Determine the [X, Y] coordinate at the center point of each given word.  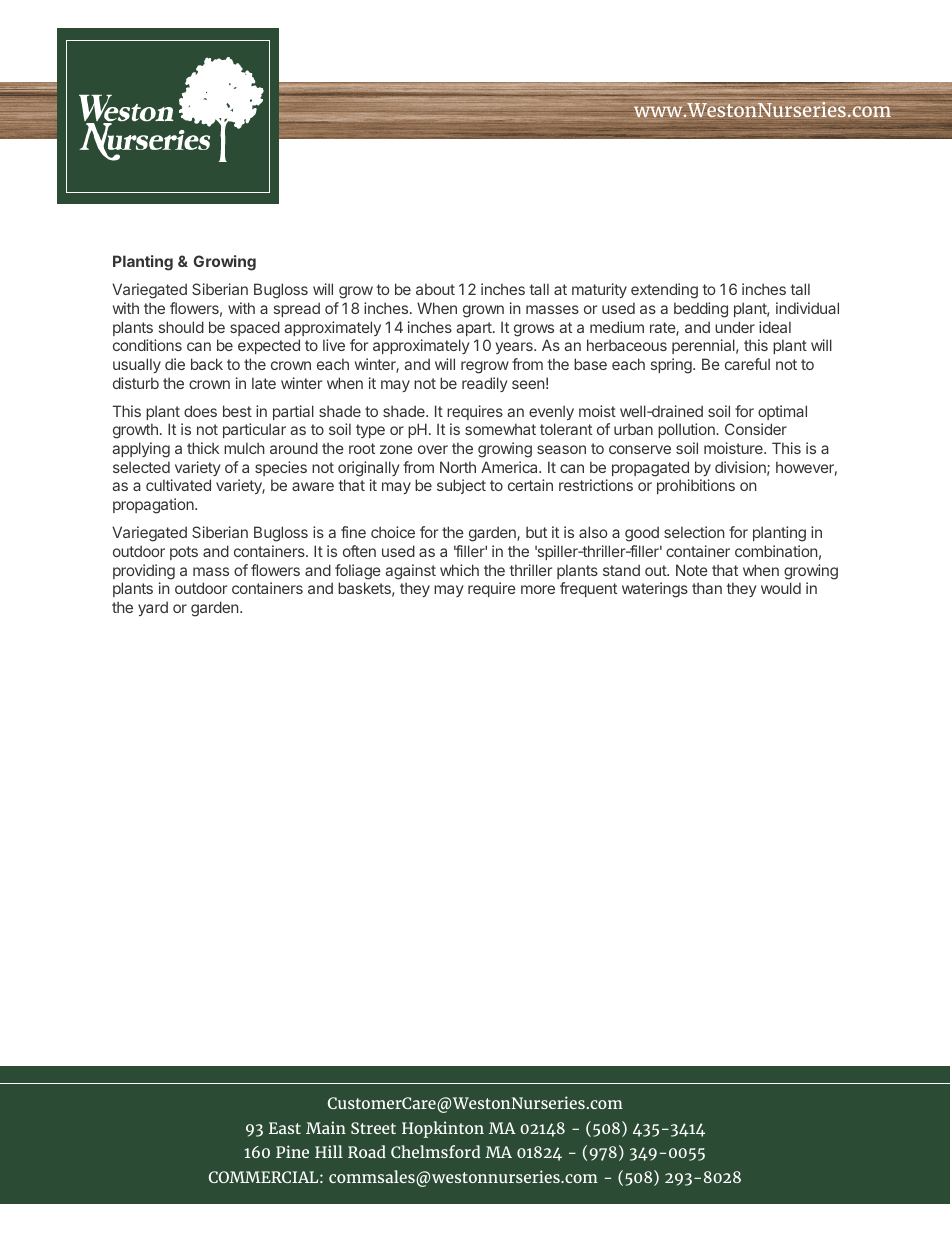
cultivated [178, 485]
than [707, 588]
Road [367, 1151]
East [285, 1128]
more [538, 589]
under [735, 327]
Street [373, 1128]
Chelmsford [436, 1151]
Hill [329, 1151]
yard [153, 608]
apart [475, 329]
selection [694, 532]
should [181, 327]
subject [461, 486]
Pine [292, 1151]
